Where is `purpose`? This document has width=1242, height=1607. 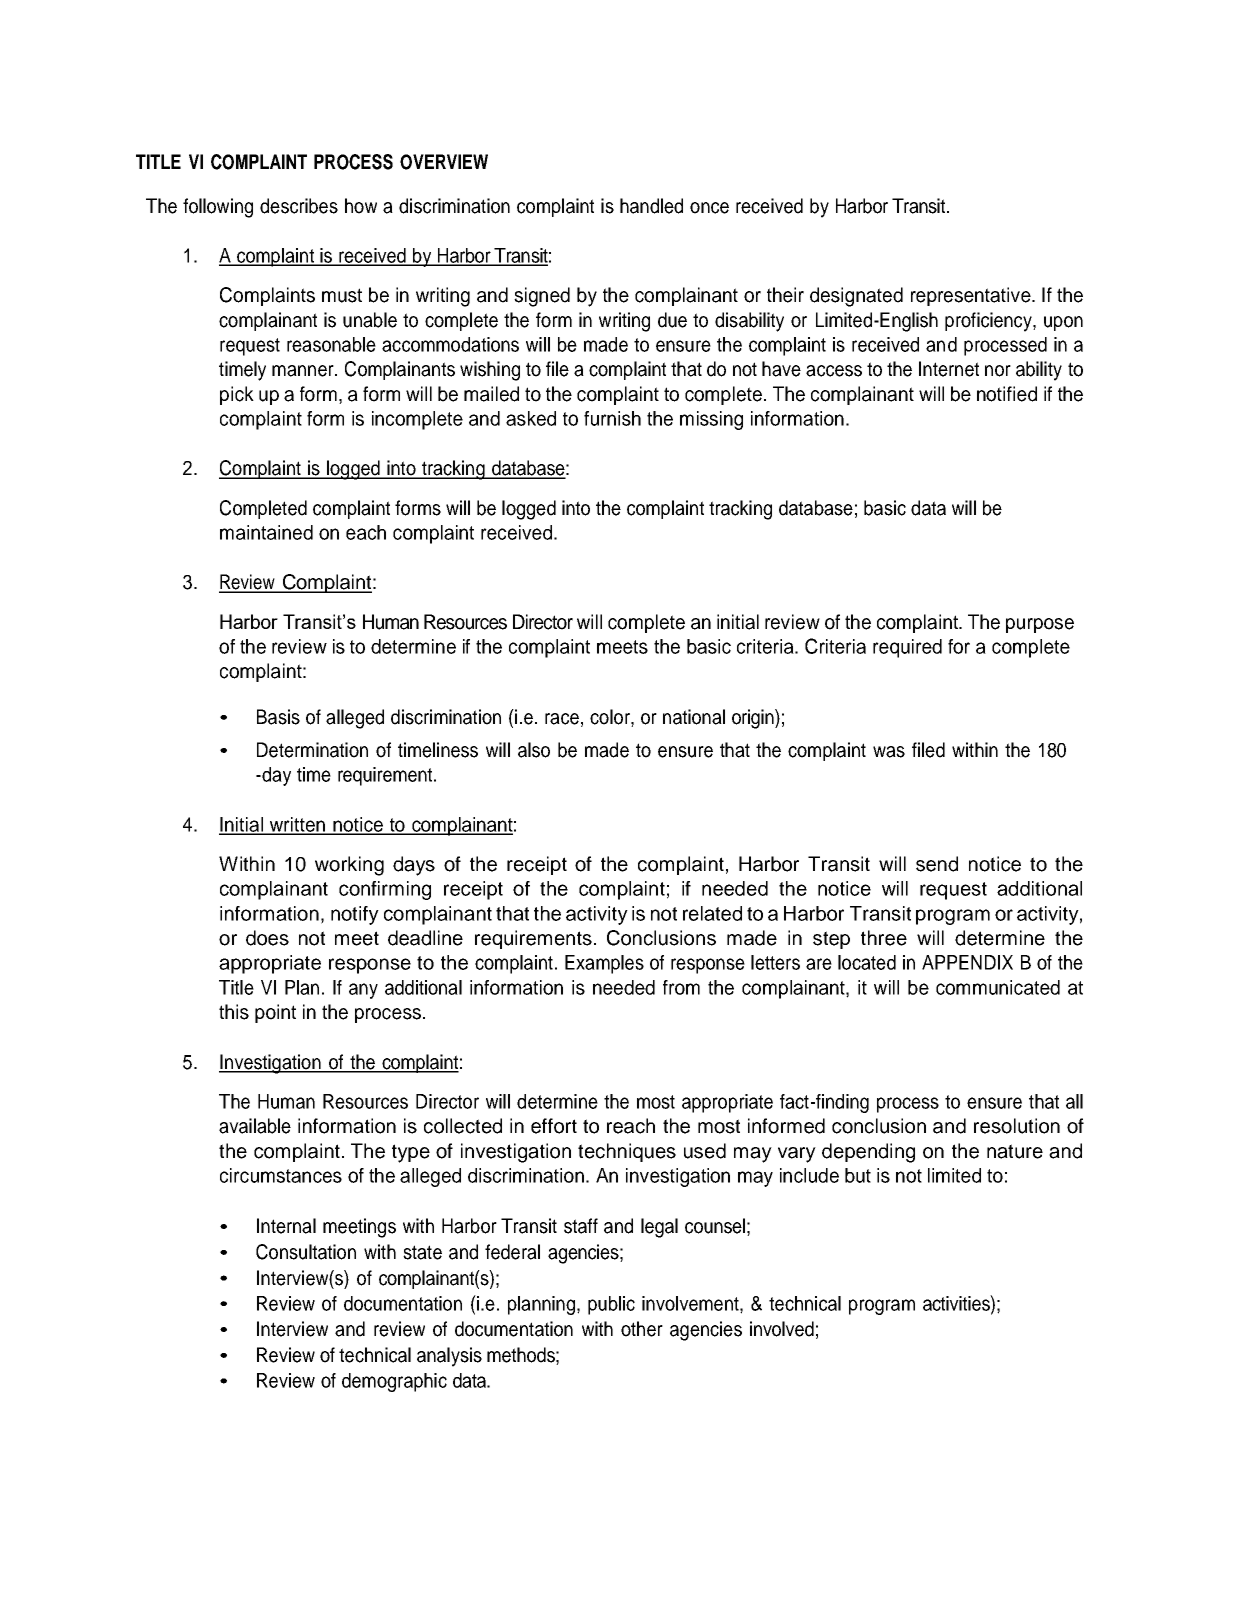 purpose is located at coordinates (1040, 625).
